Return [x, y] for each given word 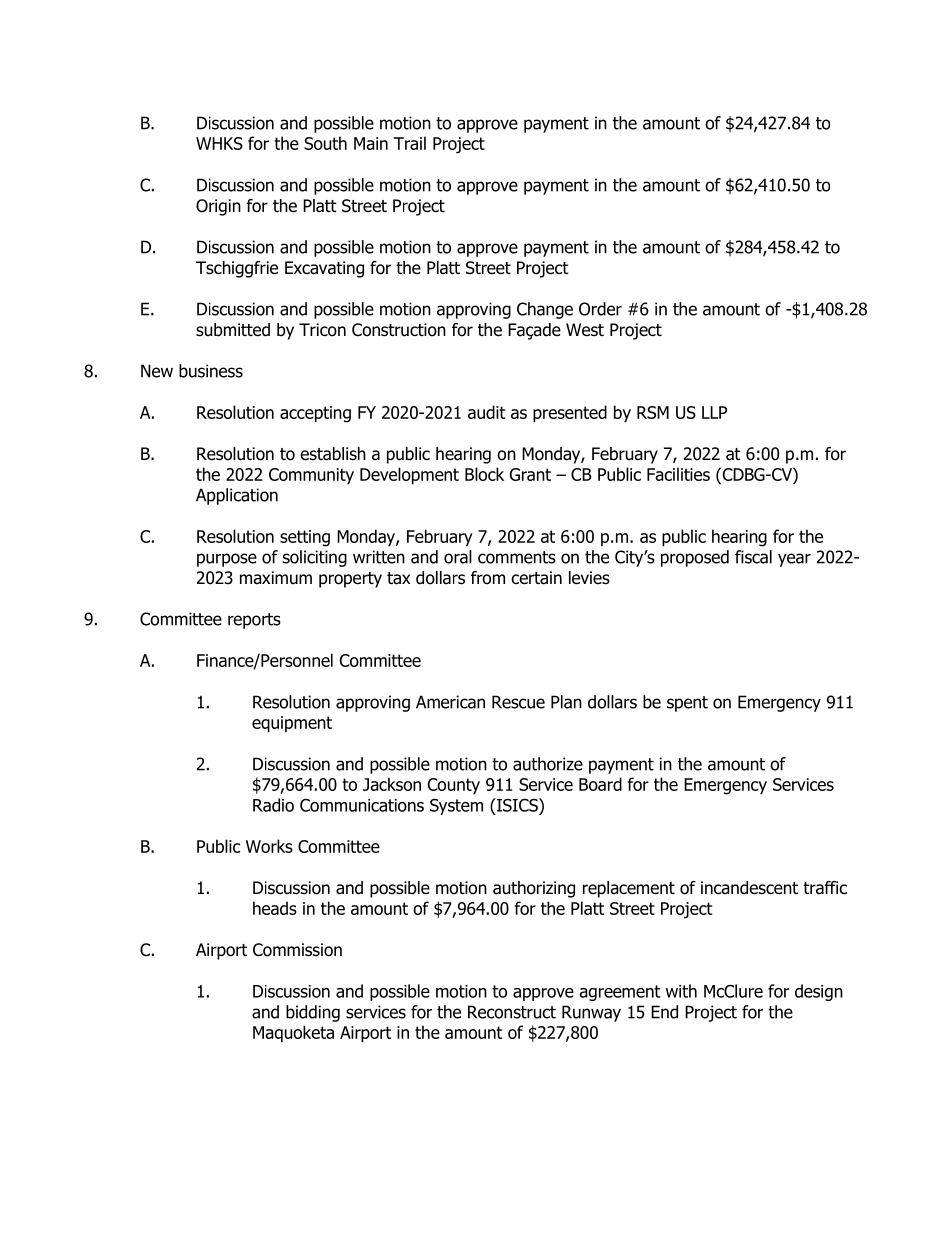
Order [600, 309]
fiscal [753, 557]
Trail [409, 143]
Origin [218, 207]
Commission [297, 950]
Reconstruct [512, 1012]
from [488, 578]
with [681, 991]
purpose [227, 560]
